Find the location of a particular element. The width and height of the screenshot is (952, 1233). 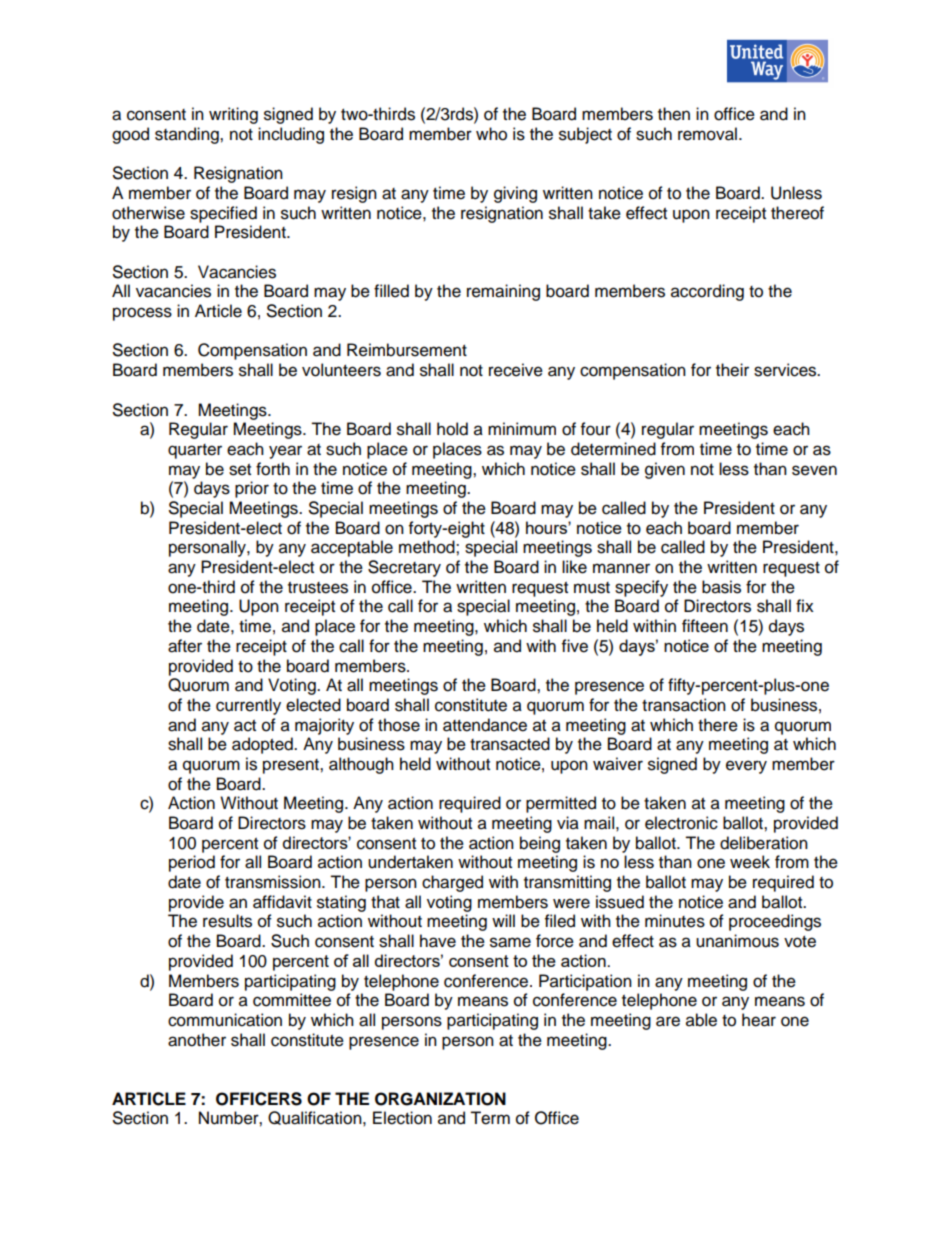

receive is located at coordinates (516, 370).
